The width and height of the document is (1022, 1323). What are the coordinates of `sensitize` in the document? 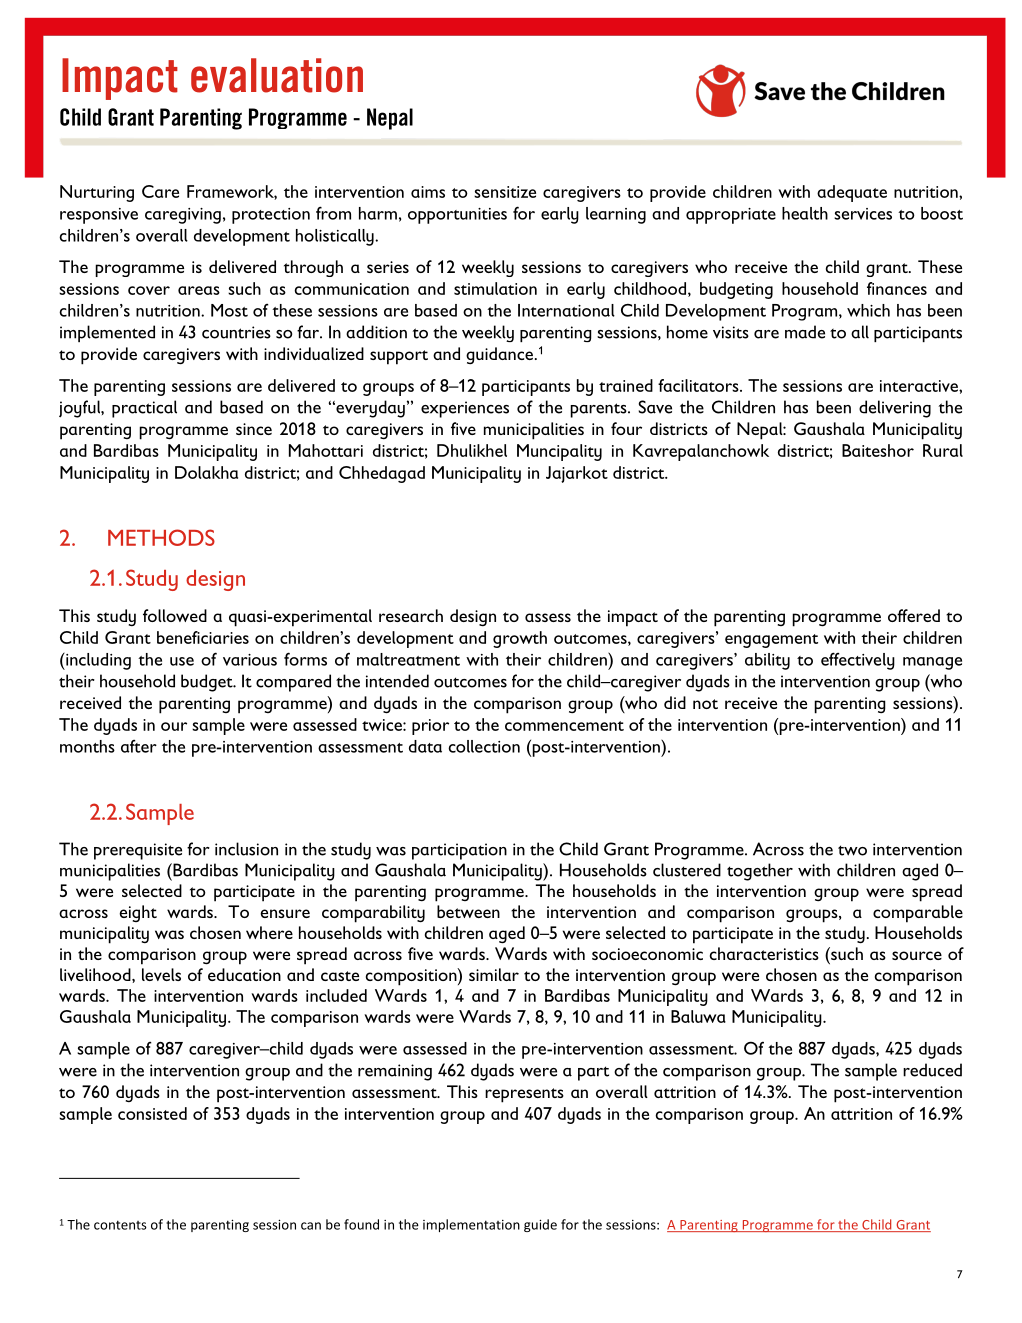 It's located at (505, 192).
